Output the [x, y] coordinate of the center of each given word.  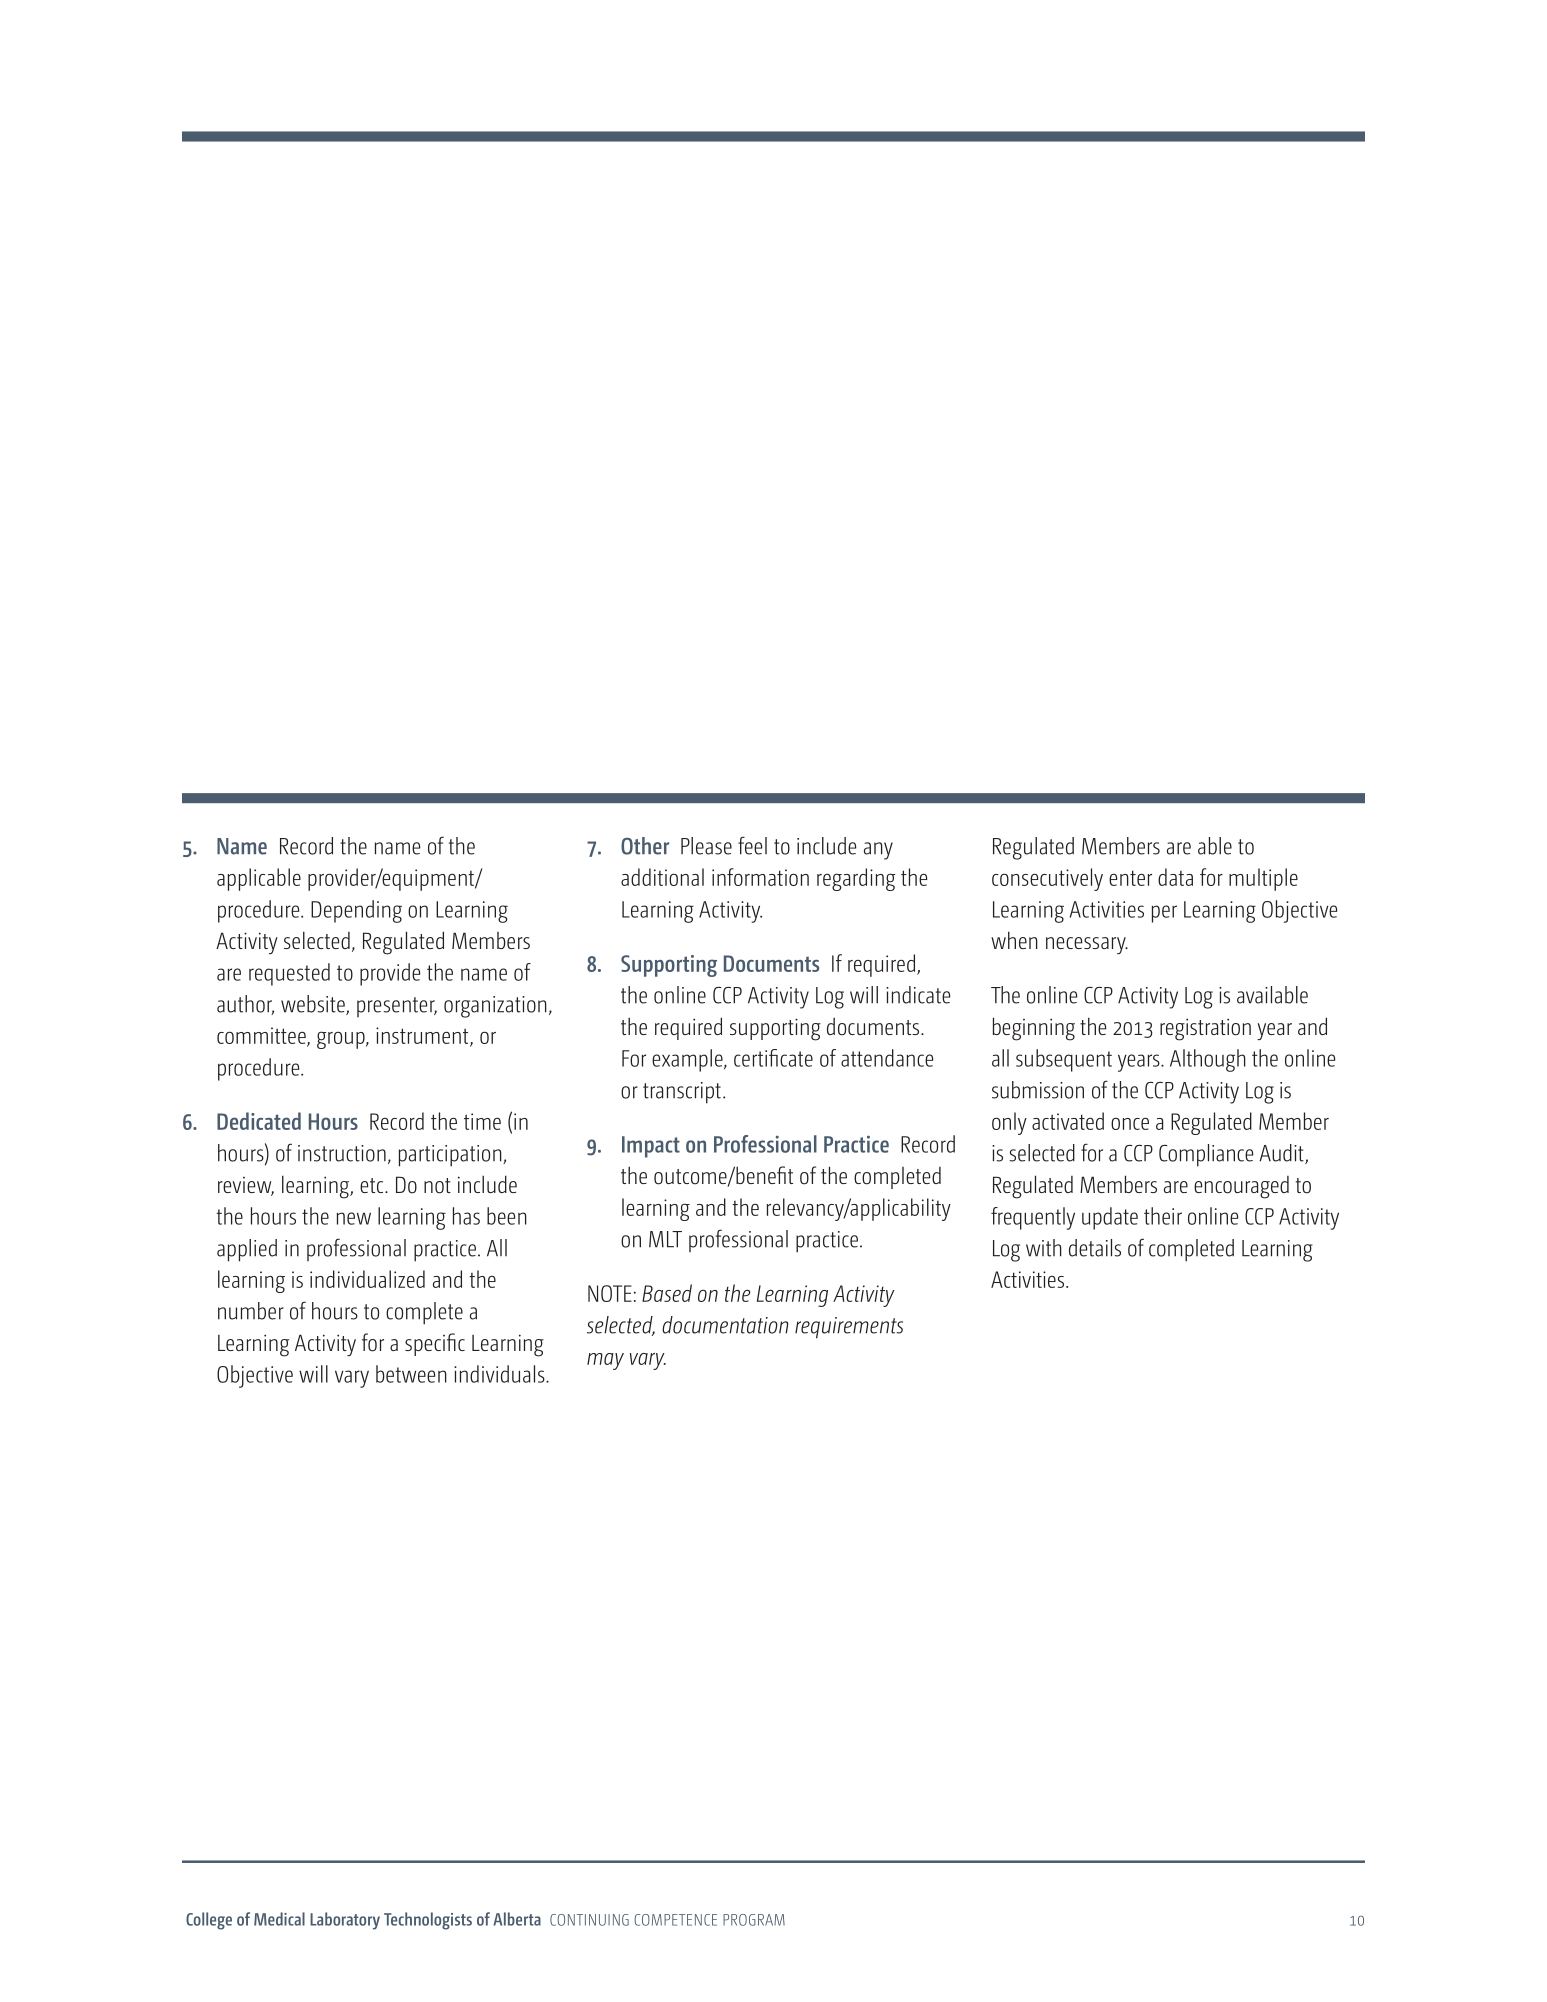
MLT [665, 1239]
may [605, 1361]
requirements [849, 1328]
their [1163, 1216]
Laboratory [345, 1921]
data [1175, 877]
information [760, 877]
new [354, 1218]
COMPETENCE [675, 1920]
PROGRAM [754, 1920]
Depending [356, 911]
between [411, 1374]
